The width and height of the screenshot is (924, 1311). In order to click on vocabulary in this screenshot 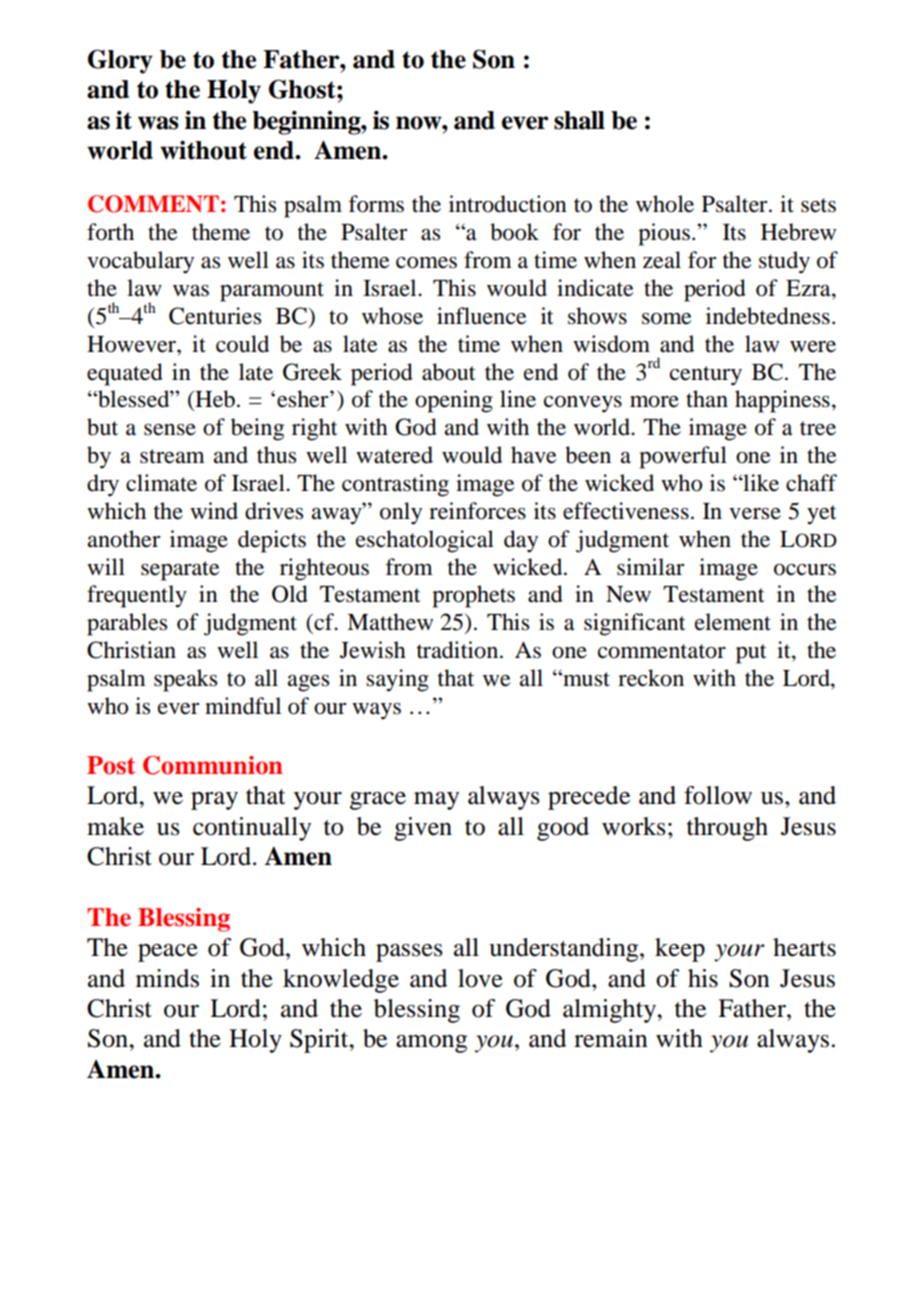, I will do `click(140, 262)`.
